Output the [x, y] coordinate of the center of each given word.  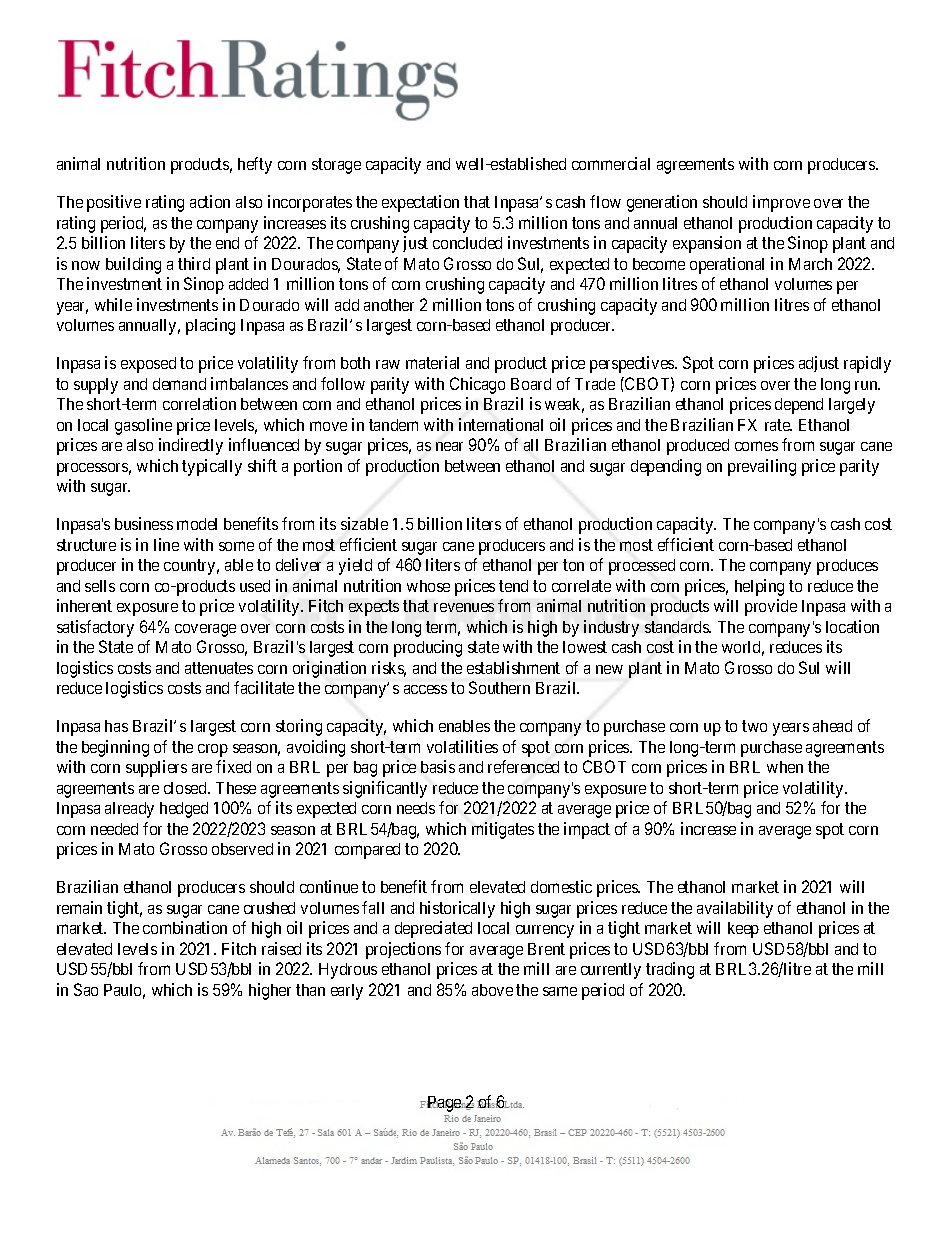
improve [781, 203]
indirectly [191, 446]
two [754, 726]
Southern [499, 687]
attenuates [219, 668]
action [210, 201]
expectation [420, 203]
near [449, 446]
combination [185, 927]
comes [756, 446]
